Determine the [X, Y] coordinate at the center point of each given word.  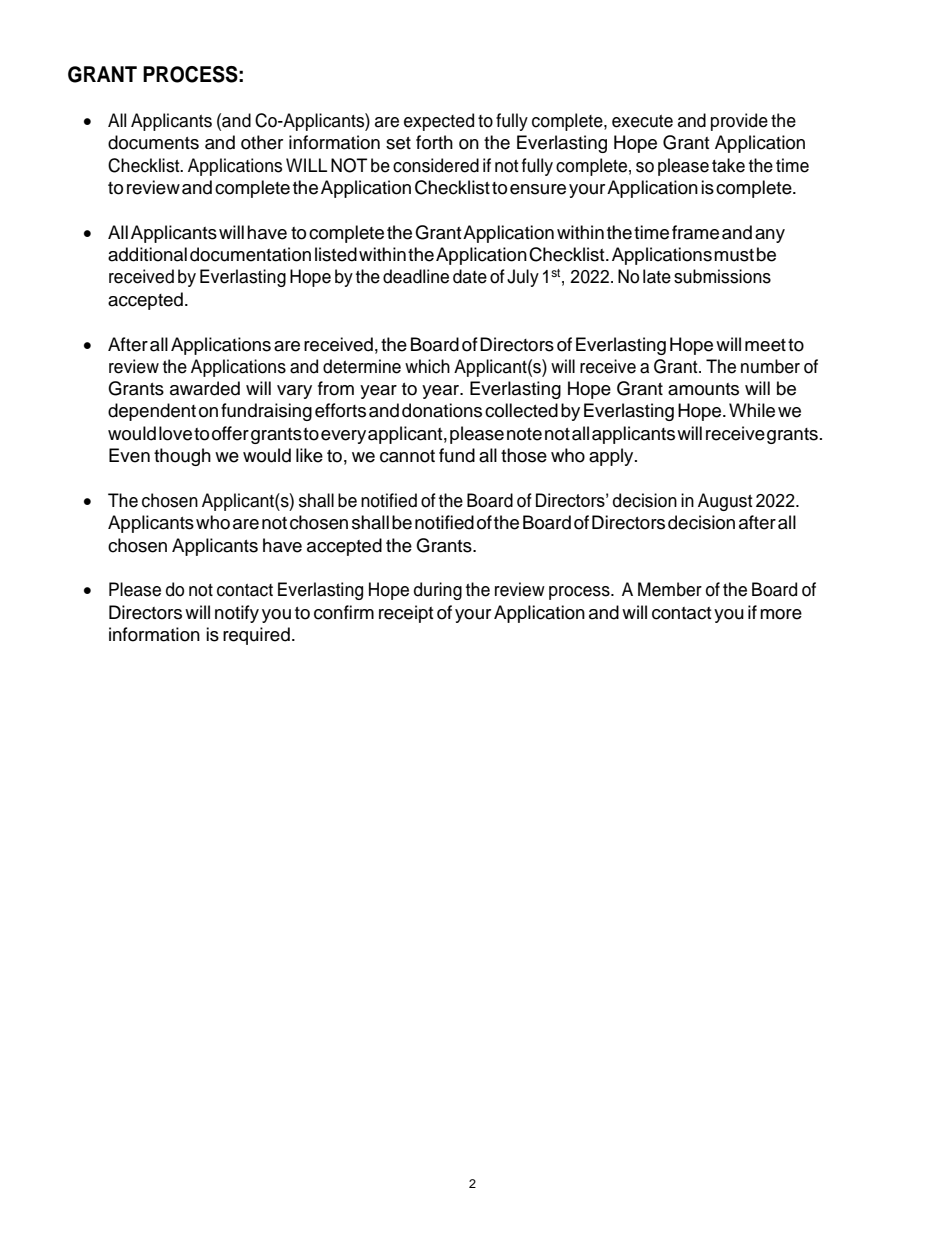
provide [739, 122]
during [438, 591]
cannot [407, 456]
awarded [205, 388]
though [182, 457]
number [770, 366]
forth [434, 142]
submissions [722, 276]
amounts [703, 389]
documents [153, 142]
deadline [416, 276]
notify [237, 614]
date [470, 276]
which [427, 366]
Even [129, 455]
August [725, 502]
